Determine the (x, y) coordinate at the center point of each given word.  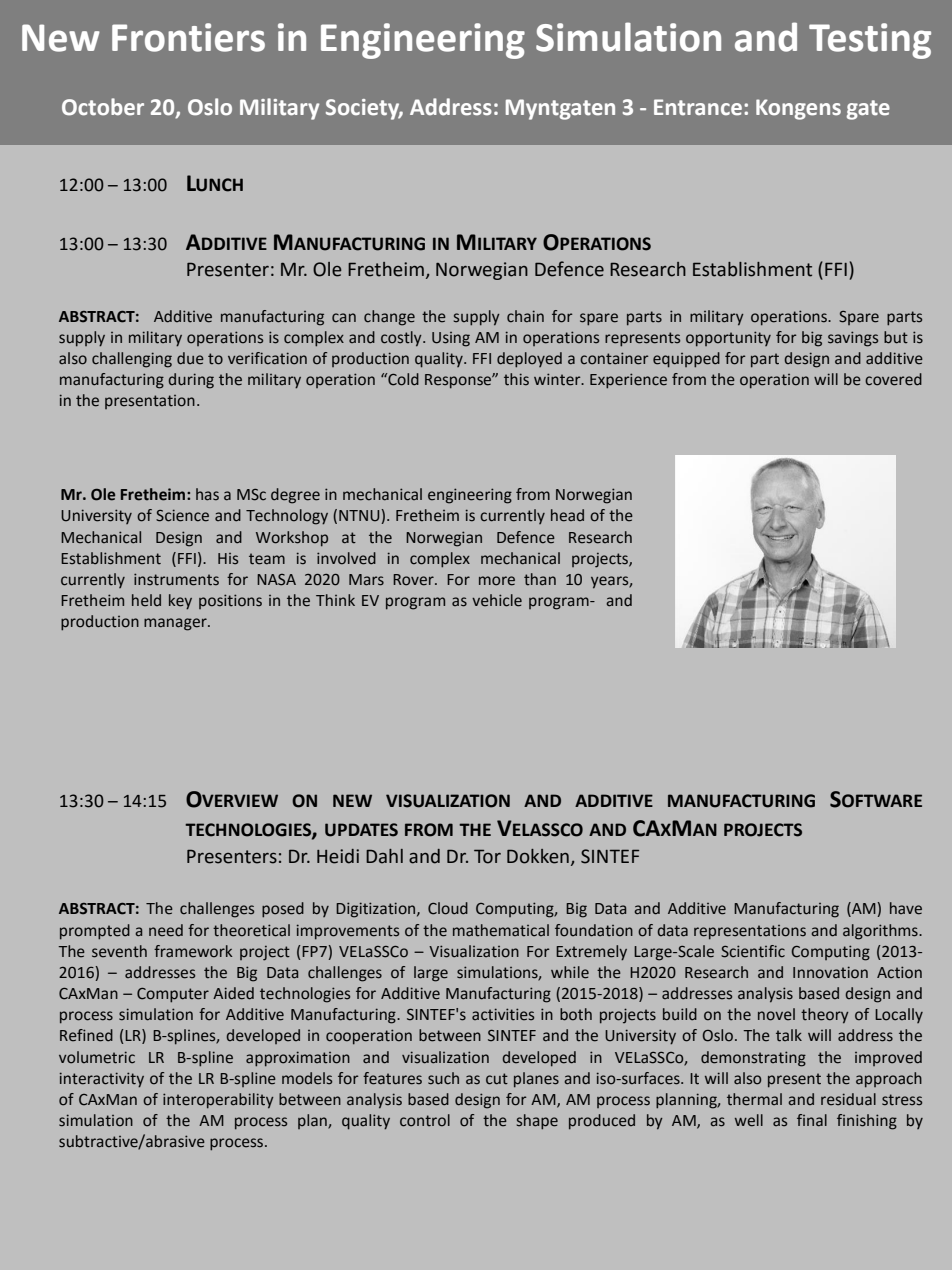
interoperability (218, 1101)
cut (497, 1079)
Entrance (698, 107)
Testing (870, 41)
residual (848, 1099)
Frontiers (188, 37)
